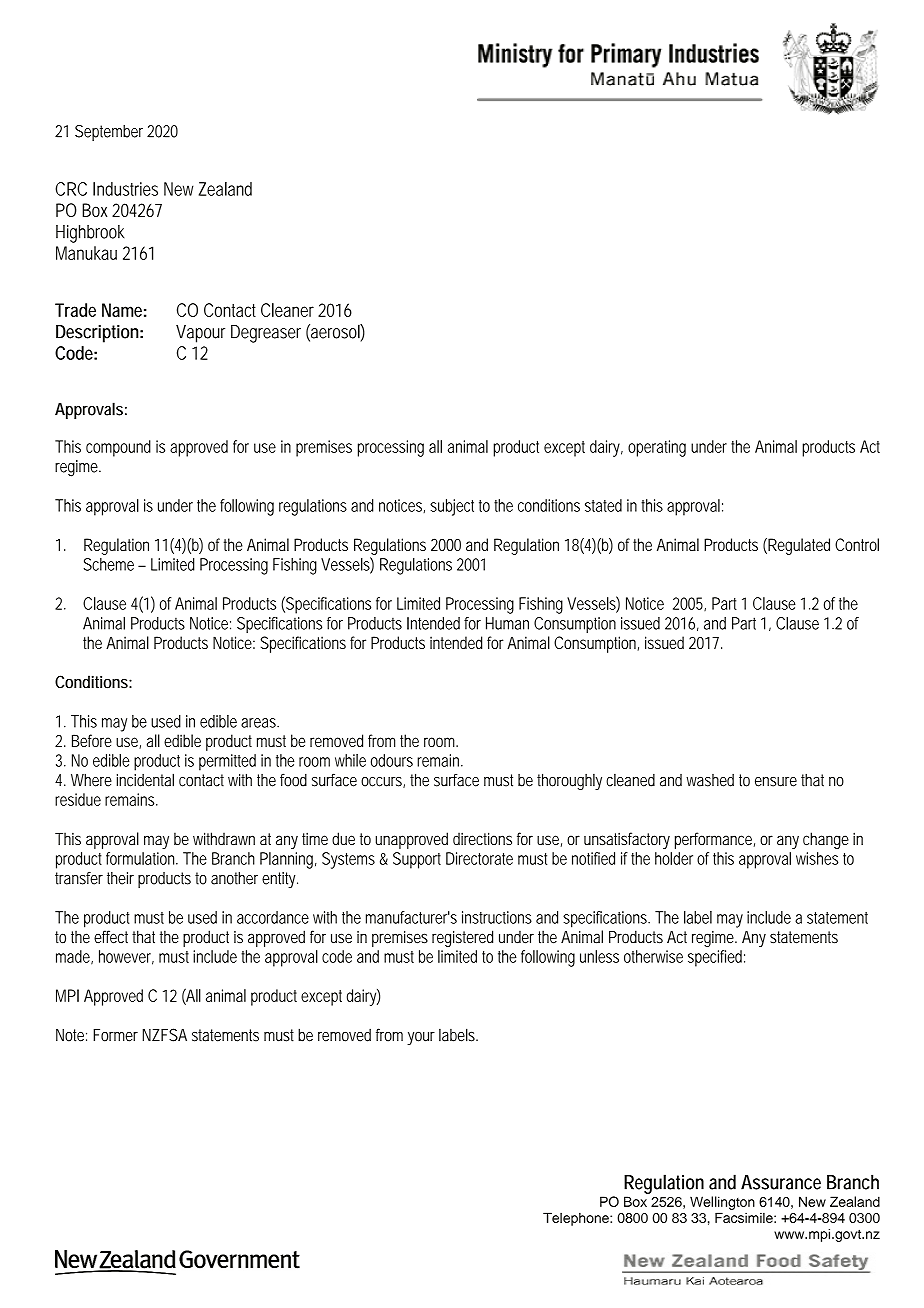  What do you see at coordinates (657, 448) in the document?
I see `operating` at bounding box center [657, 448].
